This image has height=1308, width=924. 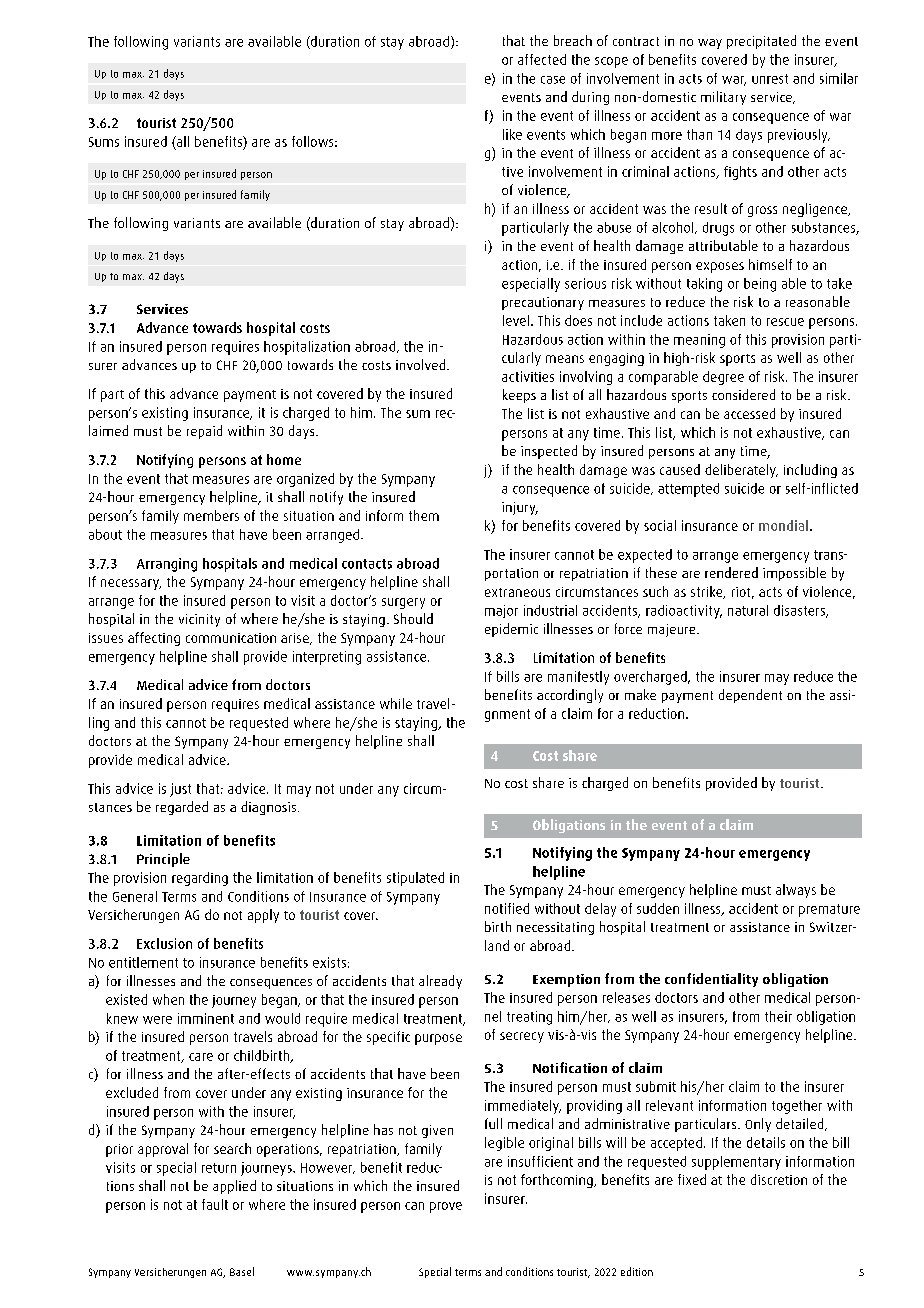 I want to click on epidemic, so click(x=511, y=630).
